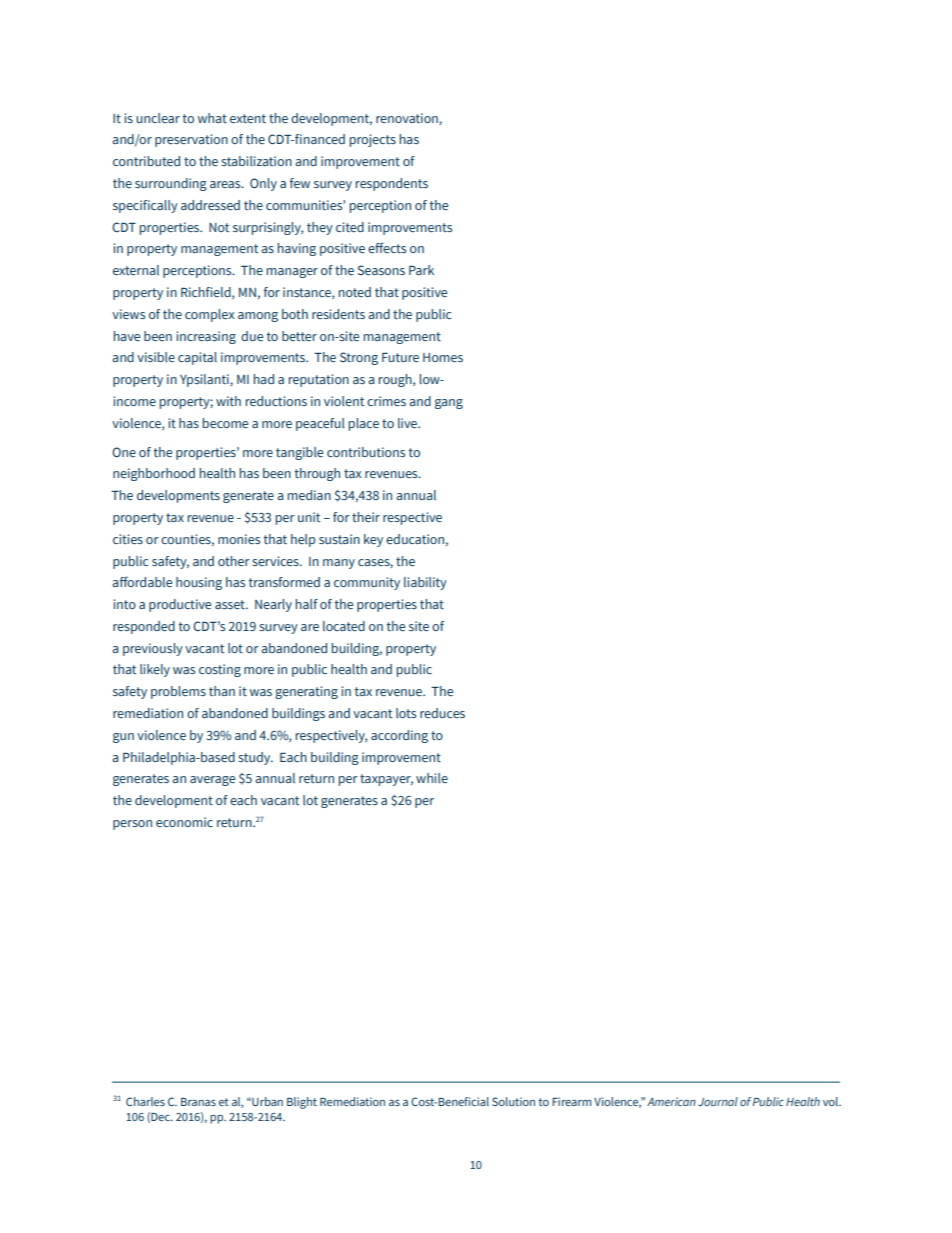 This screenshot has width=952, height=1233. Describe the element at coordinates (408, 119) in the screenshot. I see `renovation` at that location.
